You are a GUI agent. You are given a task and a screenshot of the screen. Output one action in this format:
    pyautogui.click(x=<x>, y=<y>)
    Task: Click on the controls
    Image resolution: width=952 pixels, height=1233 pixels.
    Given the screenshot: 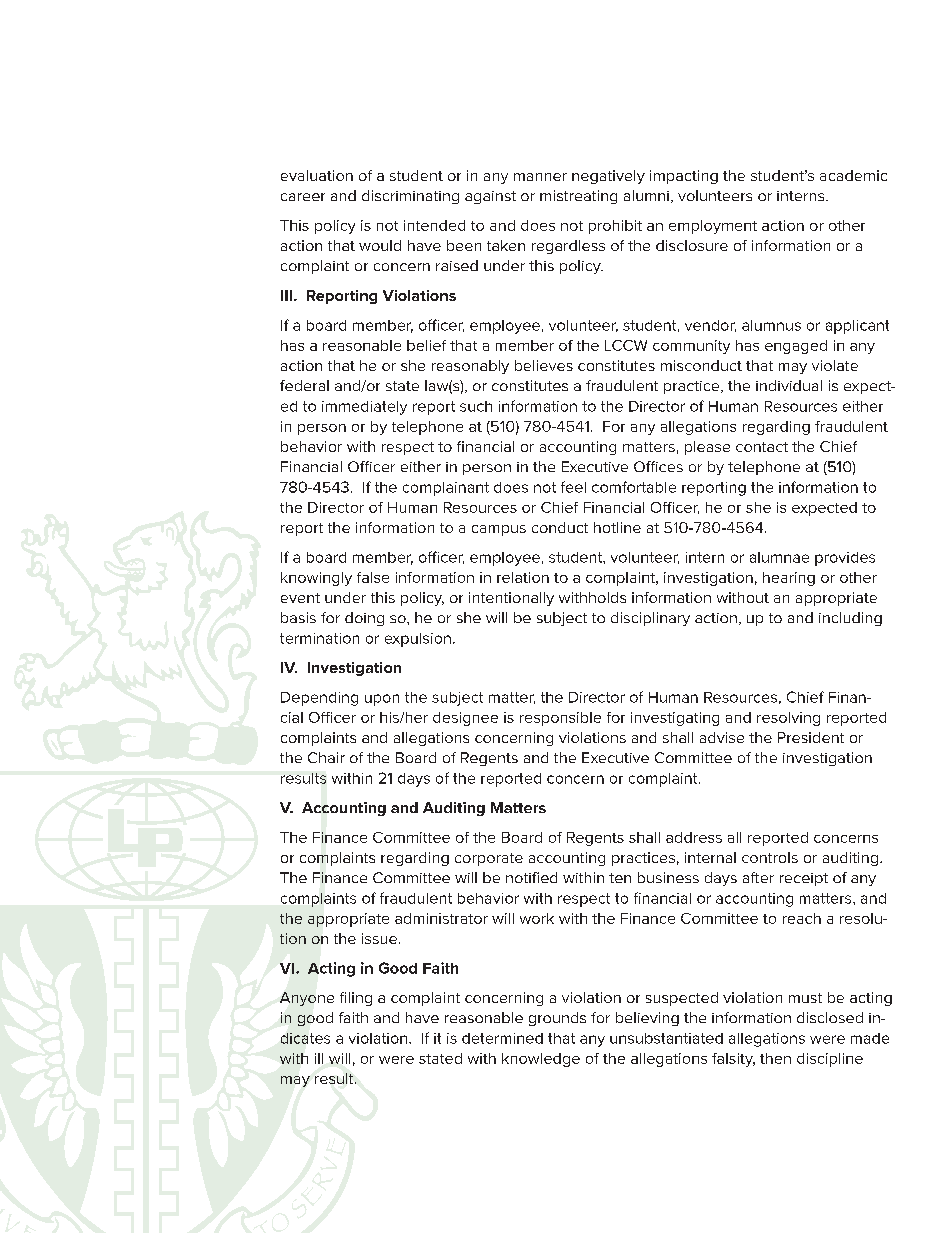 What is the action you would take?
    pyautogui.click(x=770, y=857)
